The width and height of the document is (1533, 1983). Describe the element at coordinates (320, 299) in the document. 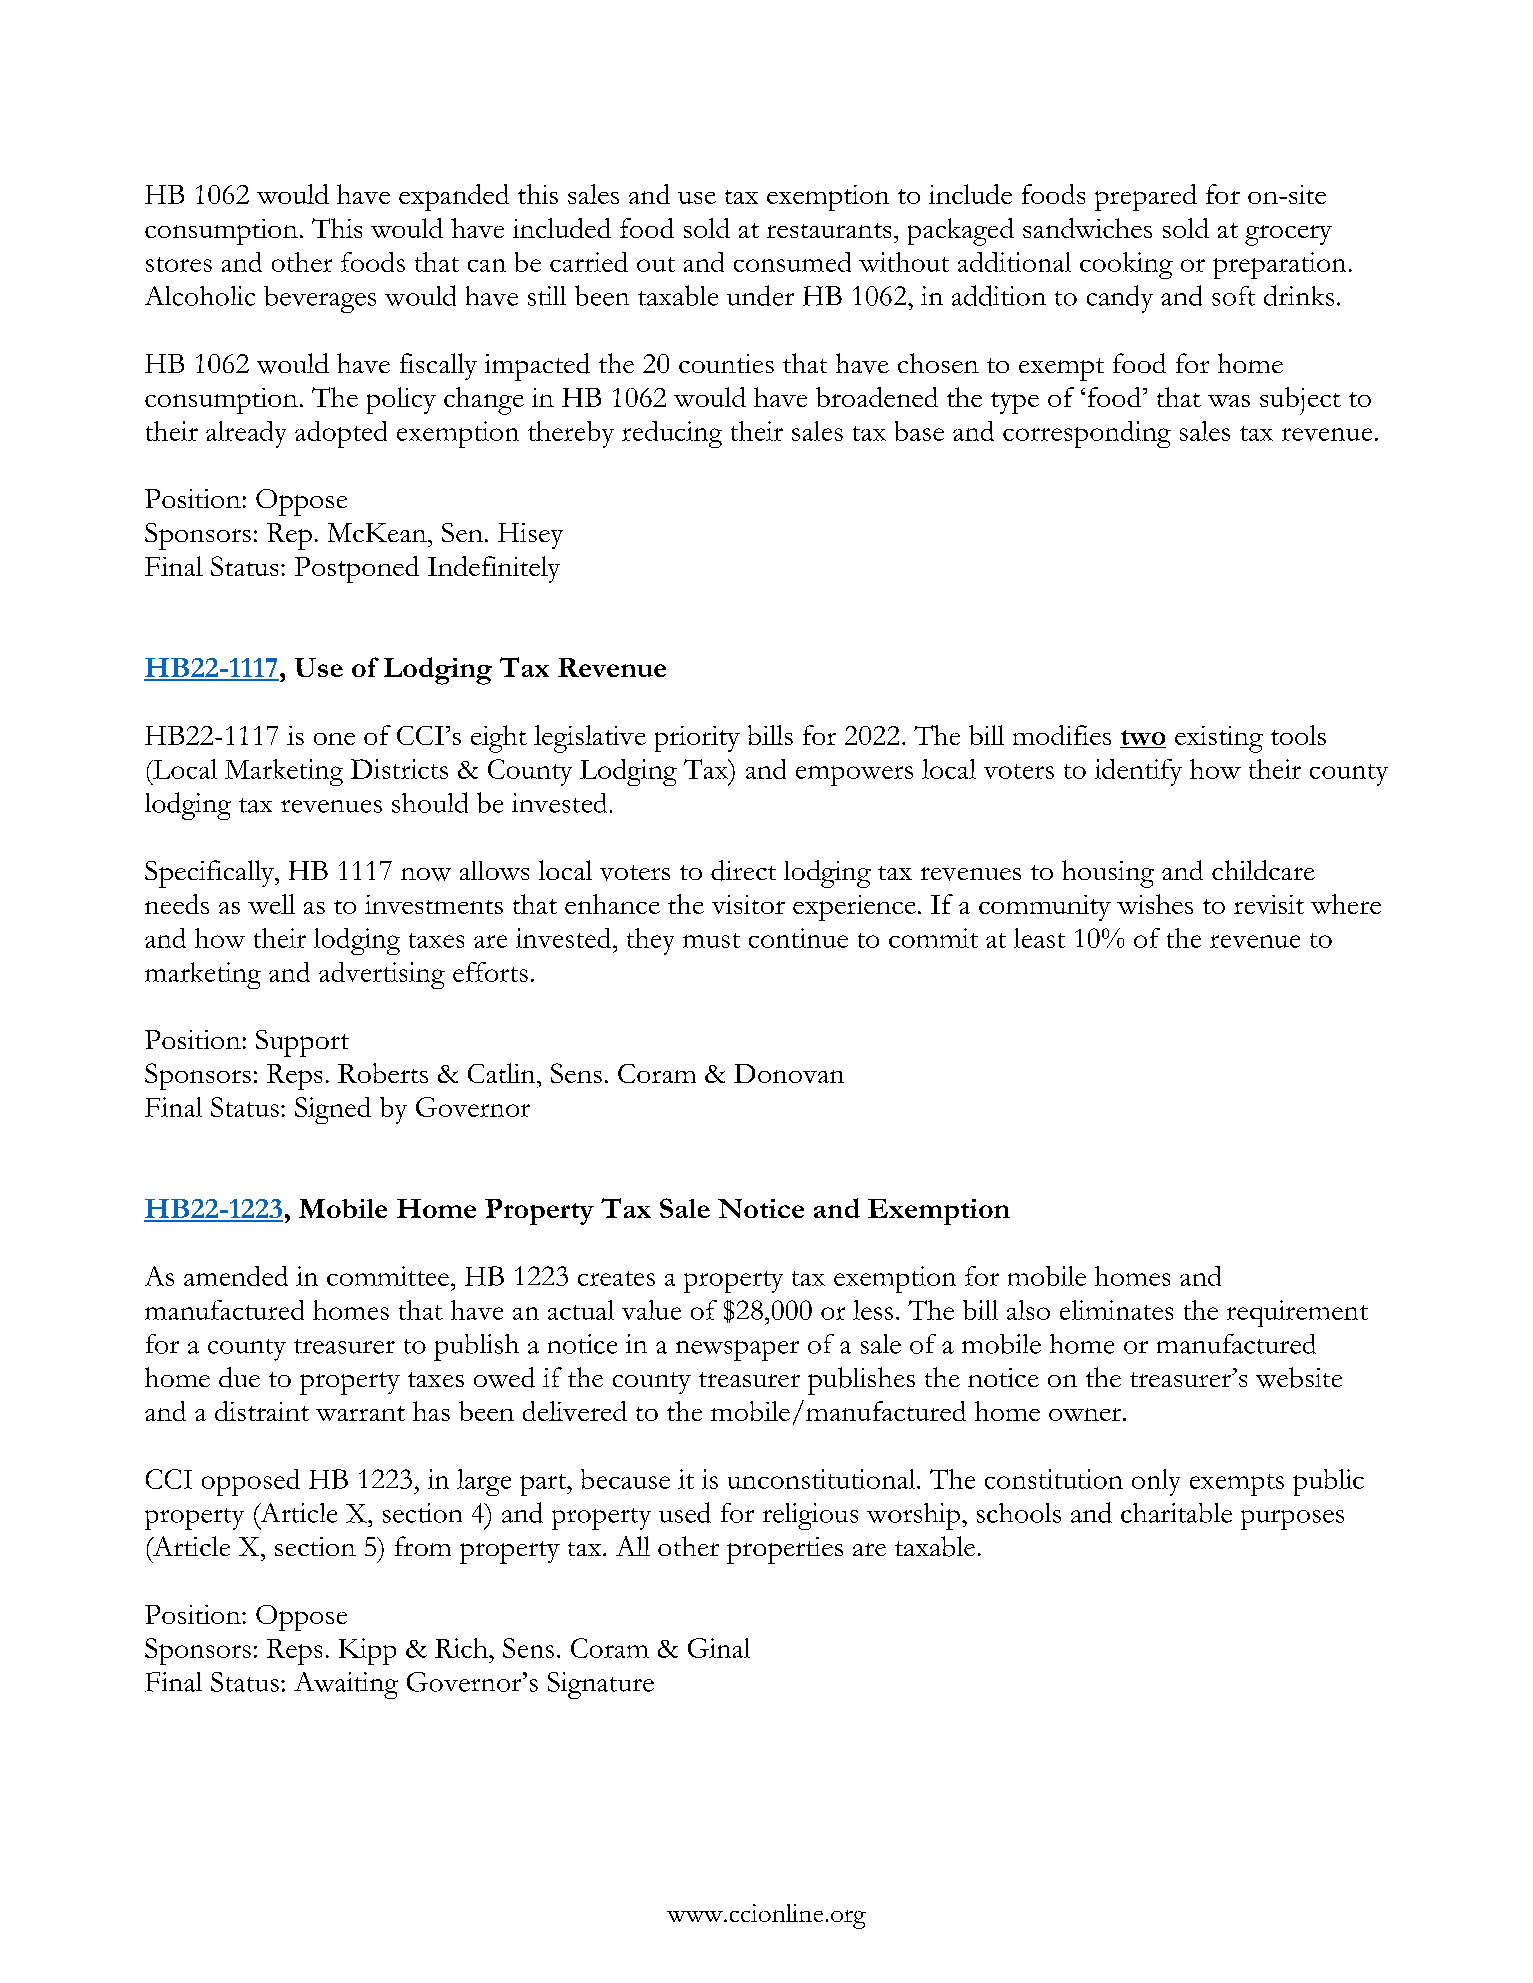

I see `beverages` at that location.
